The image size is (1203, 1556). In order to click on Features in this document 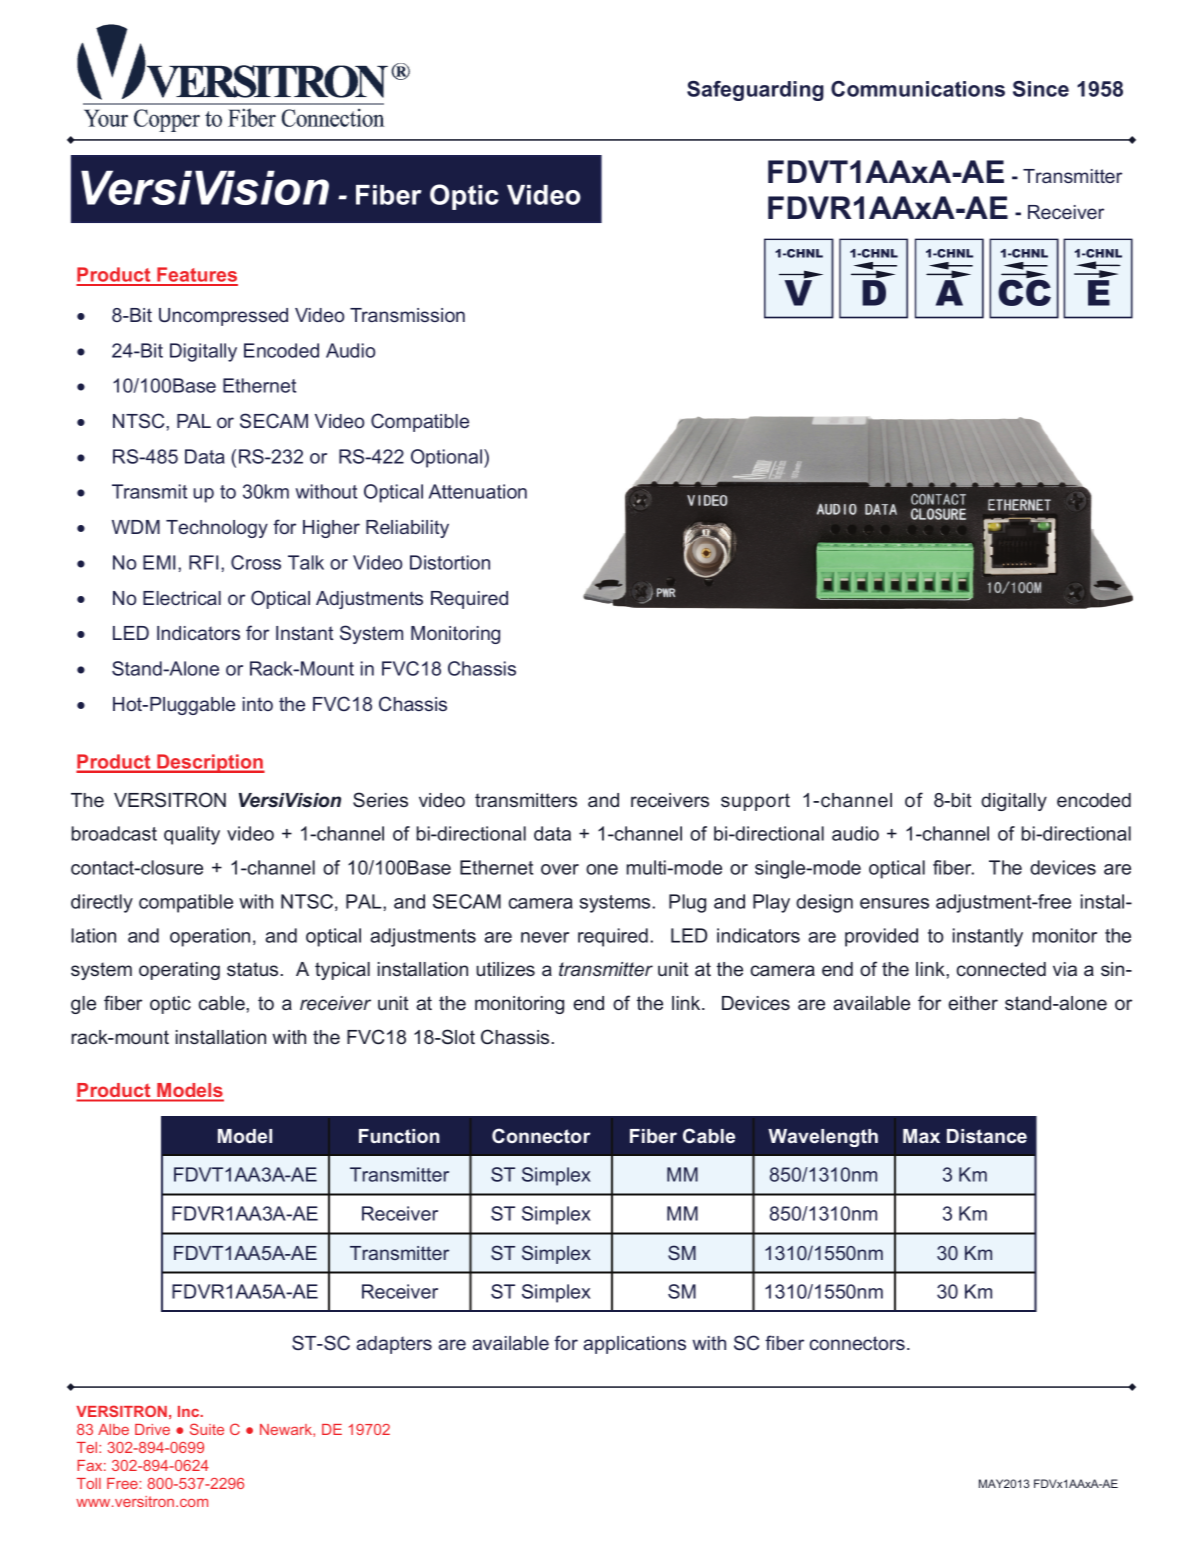, I will do `click(196, 276)`.
